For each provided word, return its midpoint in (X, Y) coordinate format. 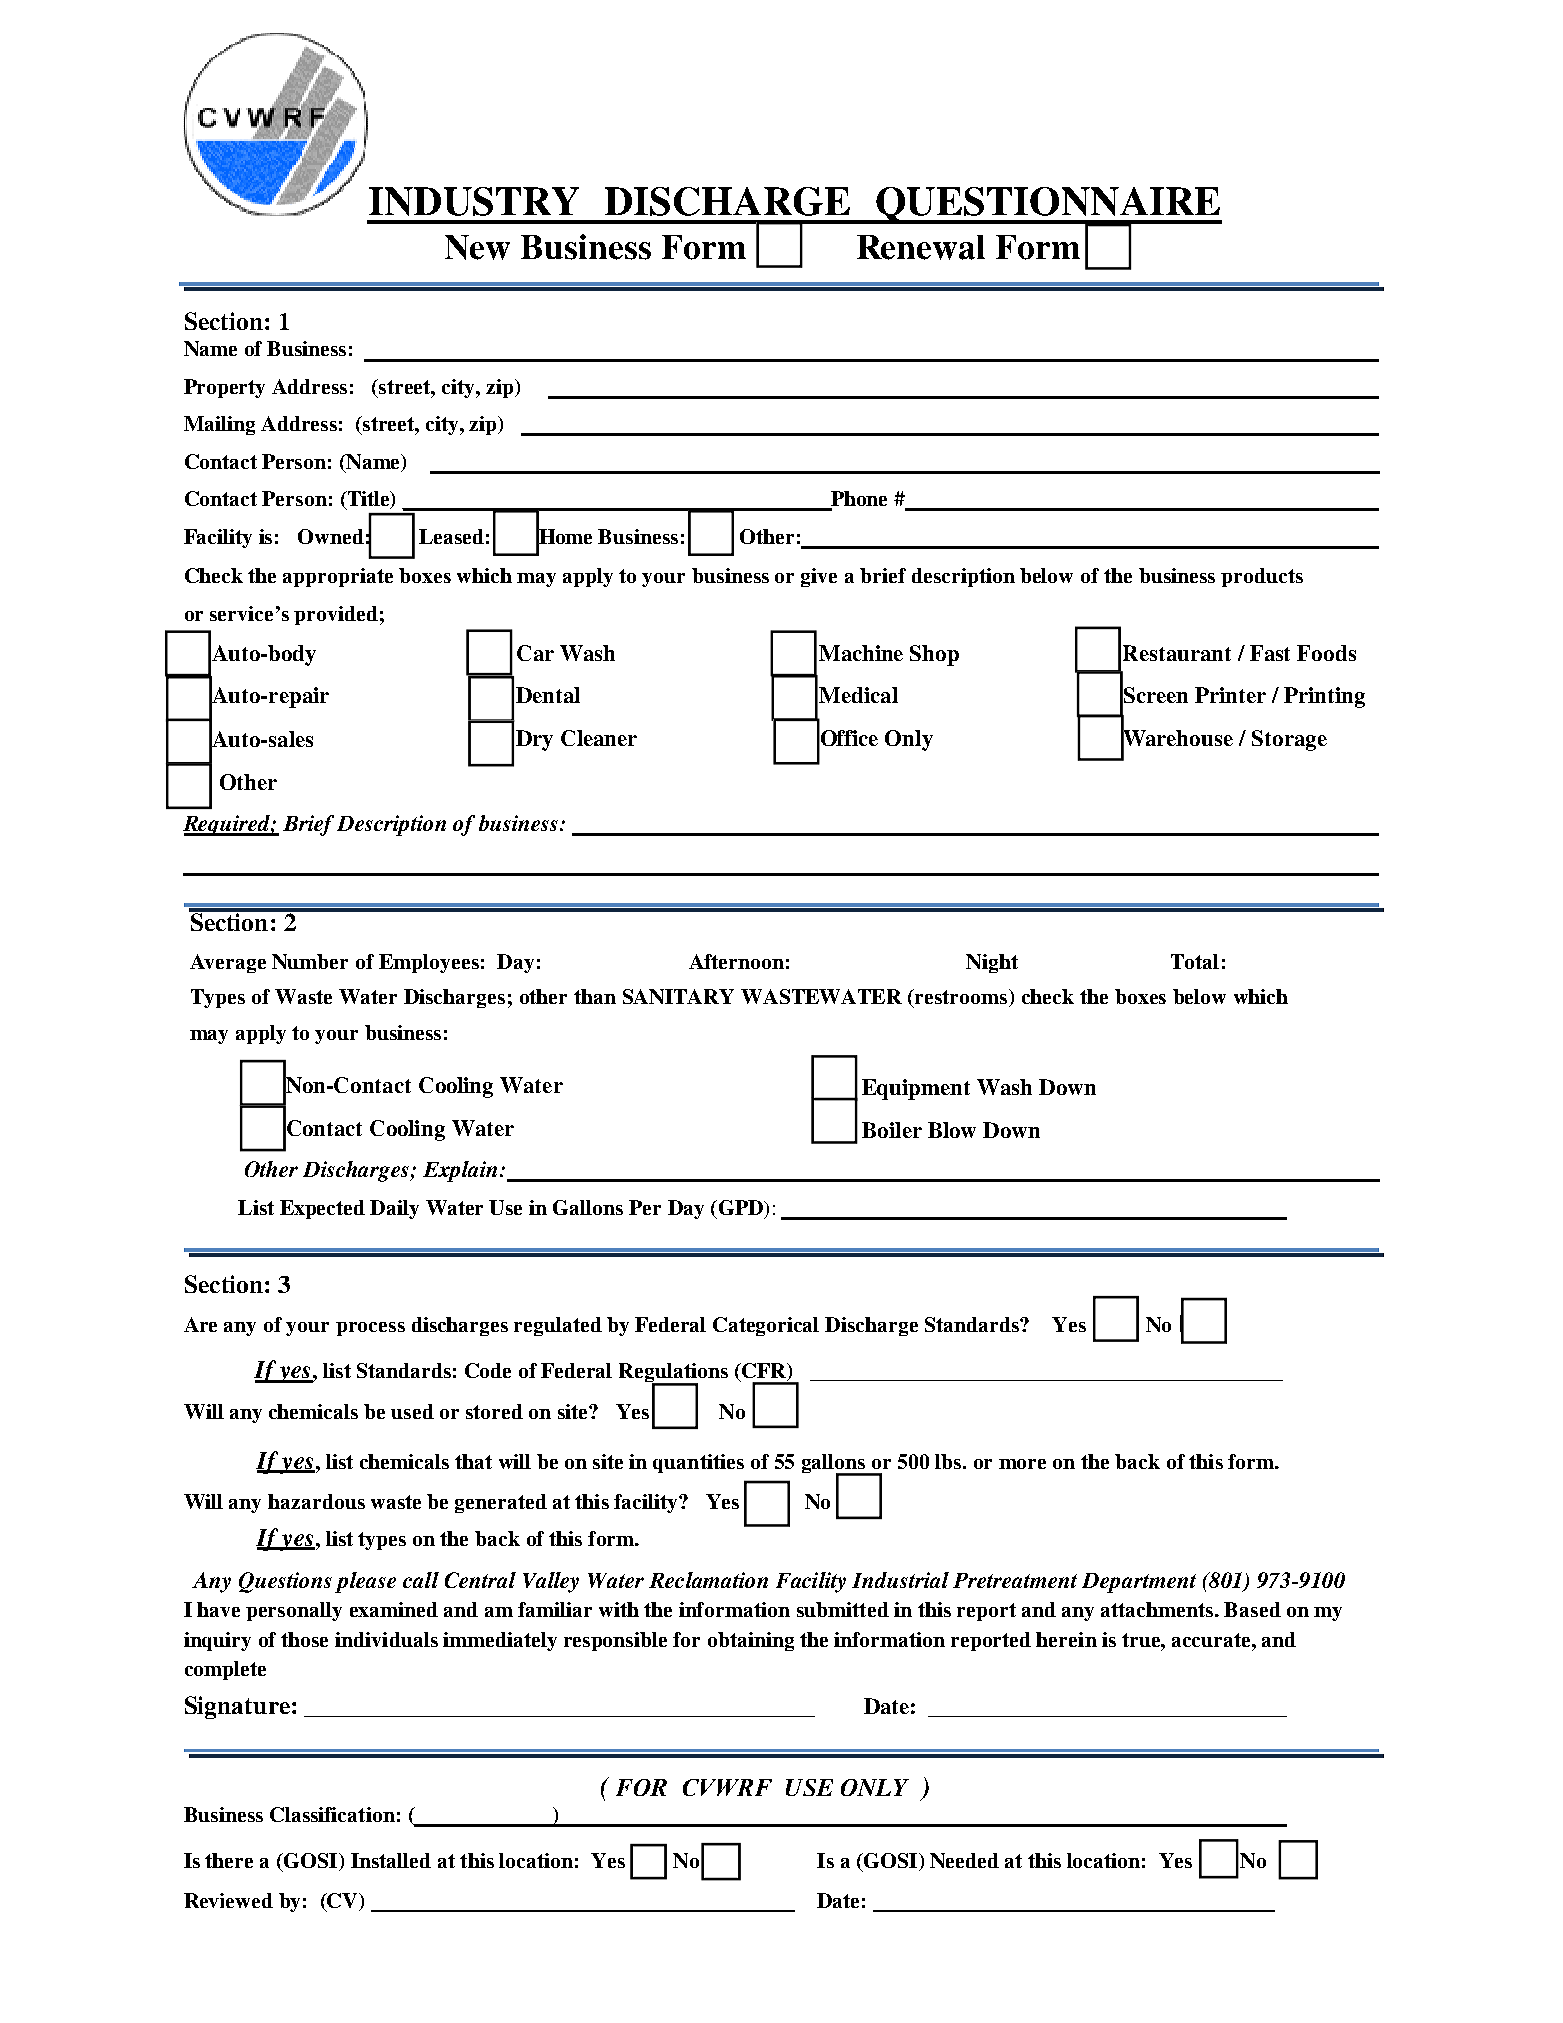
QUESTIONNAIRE (1048, 206)
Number (310, 961)
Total (1195, 961)
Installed (391, 1860)
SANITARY (678, 996)
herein (1066, 1639)
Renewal (921, 247)
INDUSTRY (474, 201)
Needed (964, 1860)
